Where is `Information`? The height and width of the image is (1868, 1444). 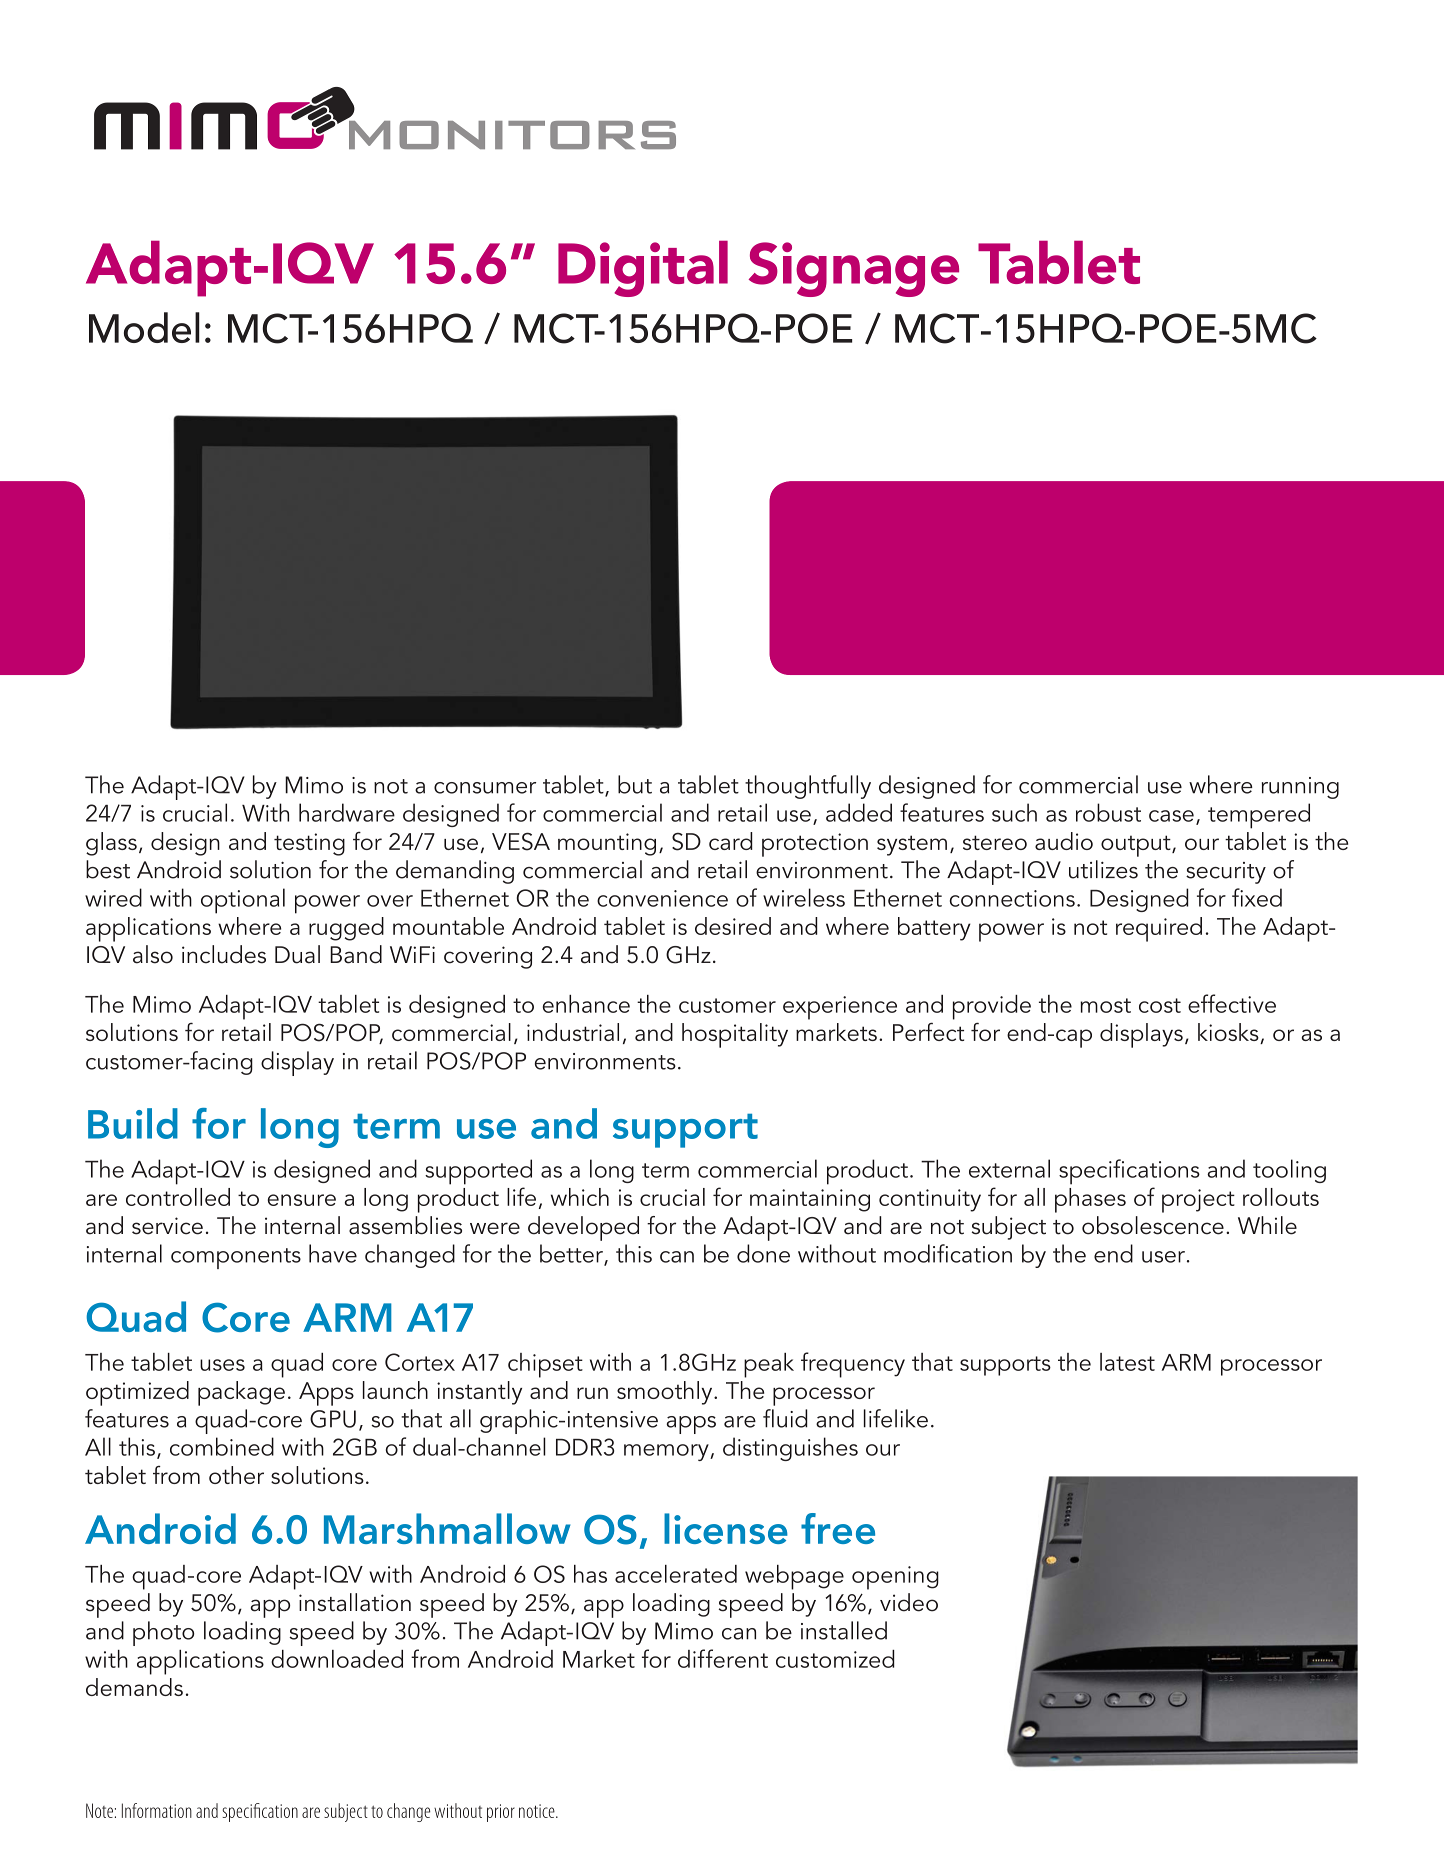
Information is located at coordinates (157, 1810).
